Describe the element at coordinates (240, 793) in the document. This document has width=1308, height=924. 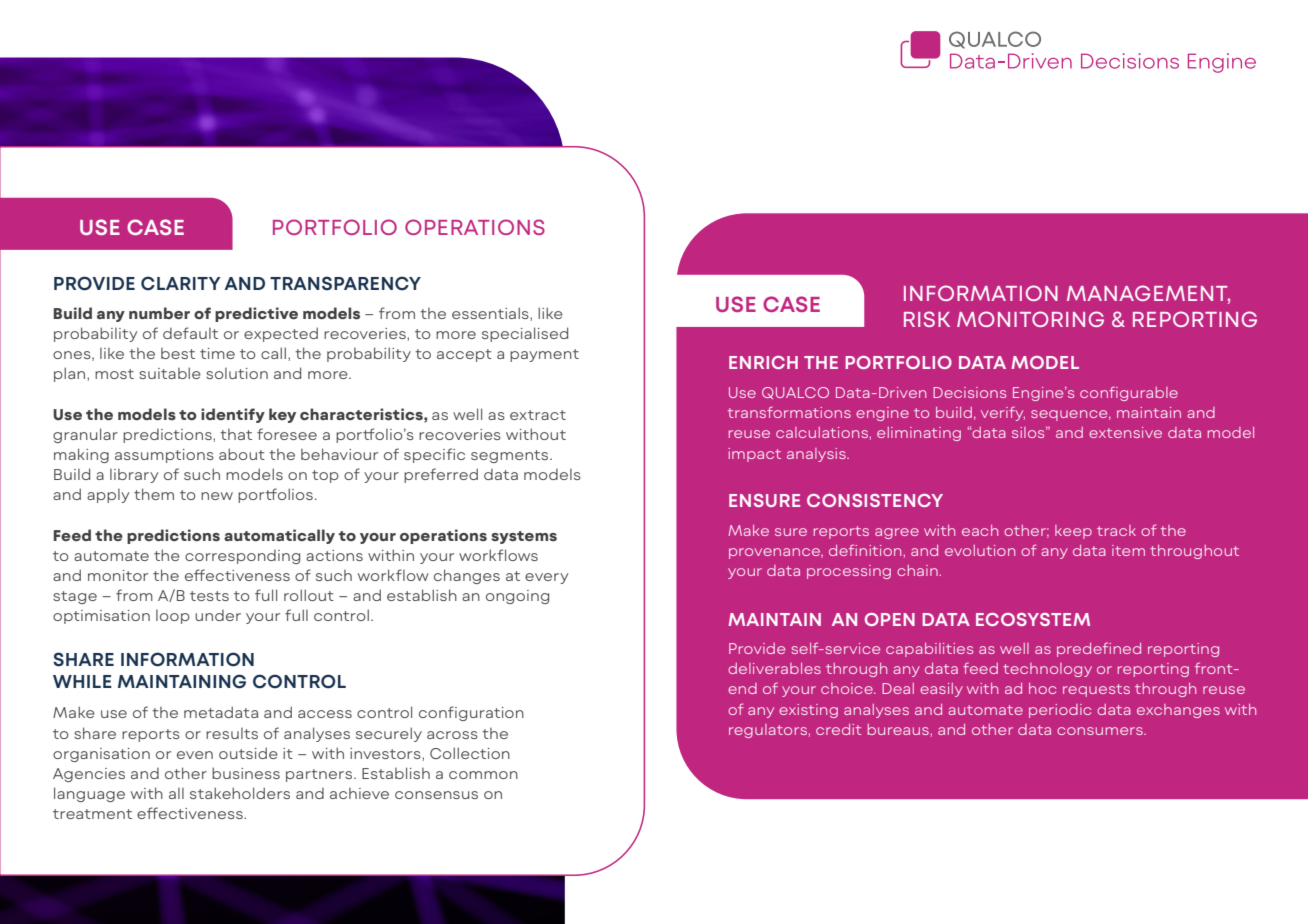
I see `stakeholders` at that location.
